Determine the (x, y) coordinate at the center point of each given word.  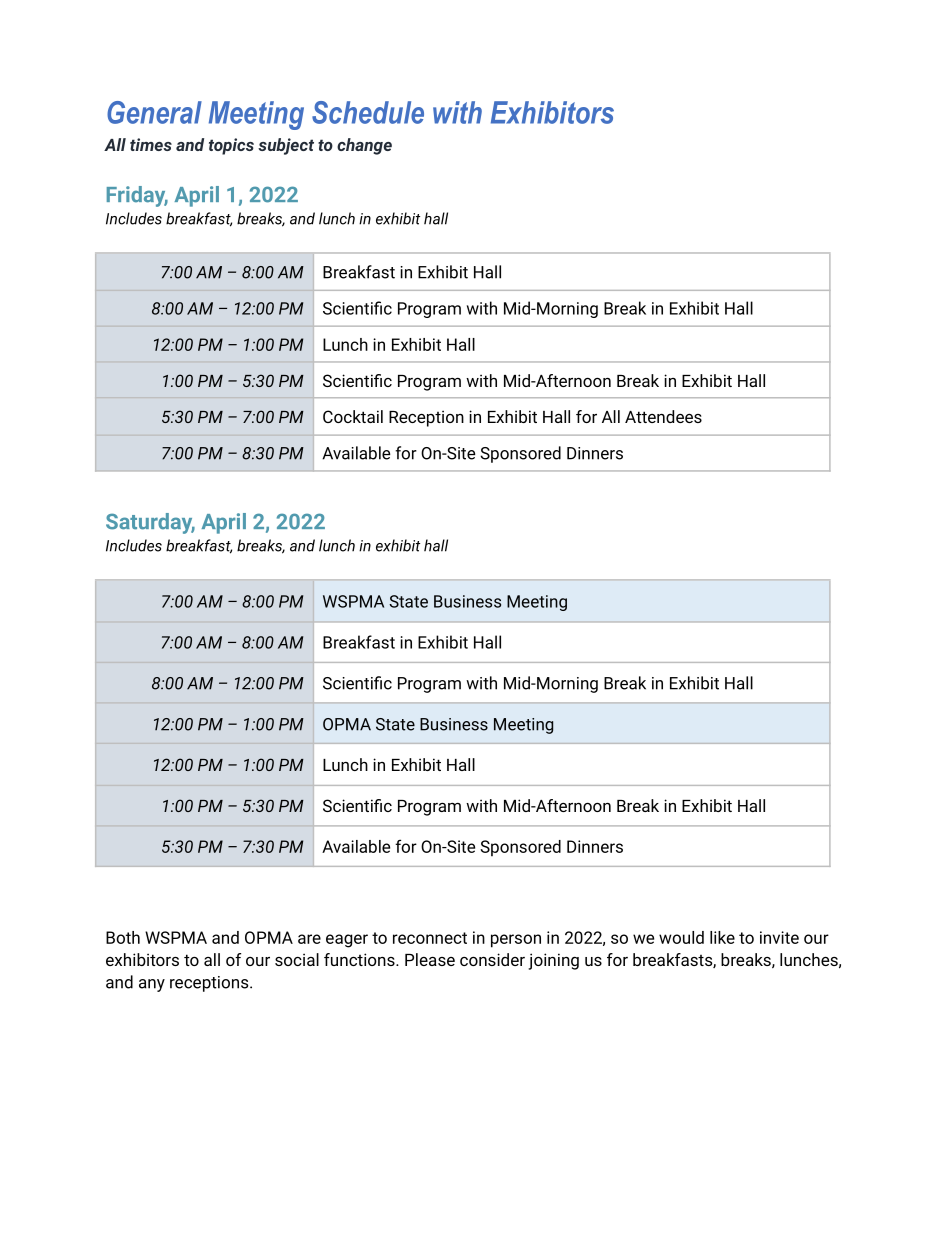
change (364, 146)
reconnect (430, 938)
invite (779, 937)
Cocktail (353, 416)
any (152, 985)
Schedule (368, 112)
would (681, 937)
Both (123, 937)
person (516, 941)
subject (286, 146)
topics (231, 146)
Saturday (150, 523)
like (722, 937)
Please (430, 959)
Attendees (663, 416)
